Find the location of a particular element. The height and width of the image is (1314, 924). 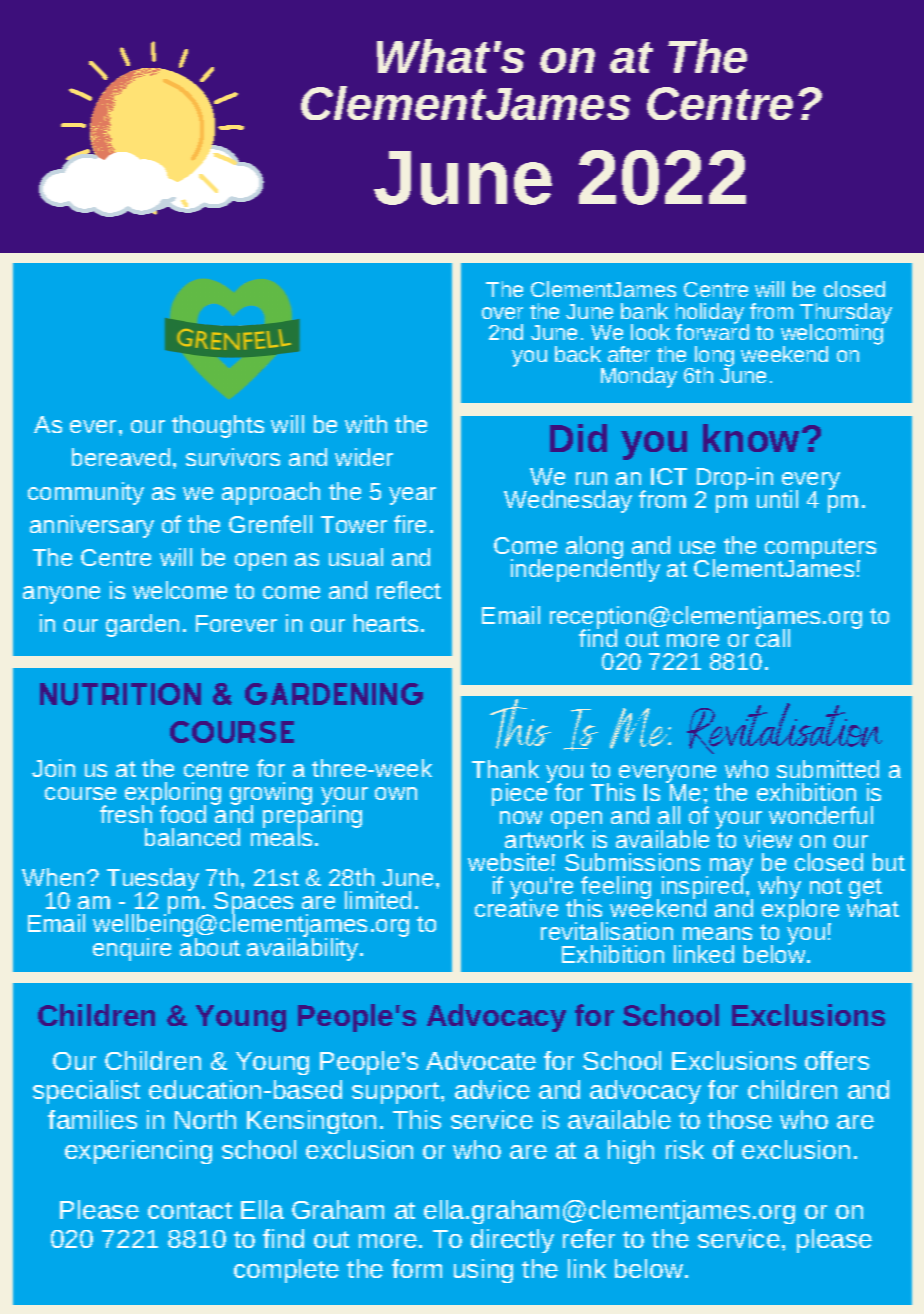

wonderful is located at coordinates (821, 815).
